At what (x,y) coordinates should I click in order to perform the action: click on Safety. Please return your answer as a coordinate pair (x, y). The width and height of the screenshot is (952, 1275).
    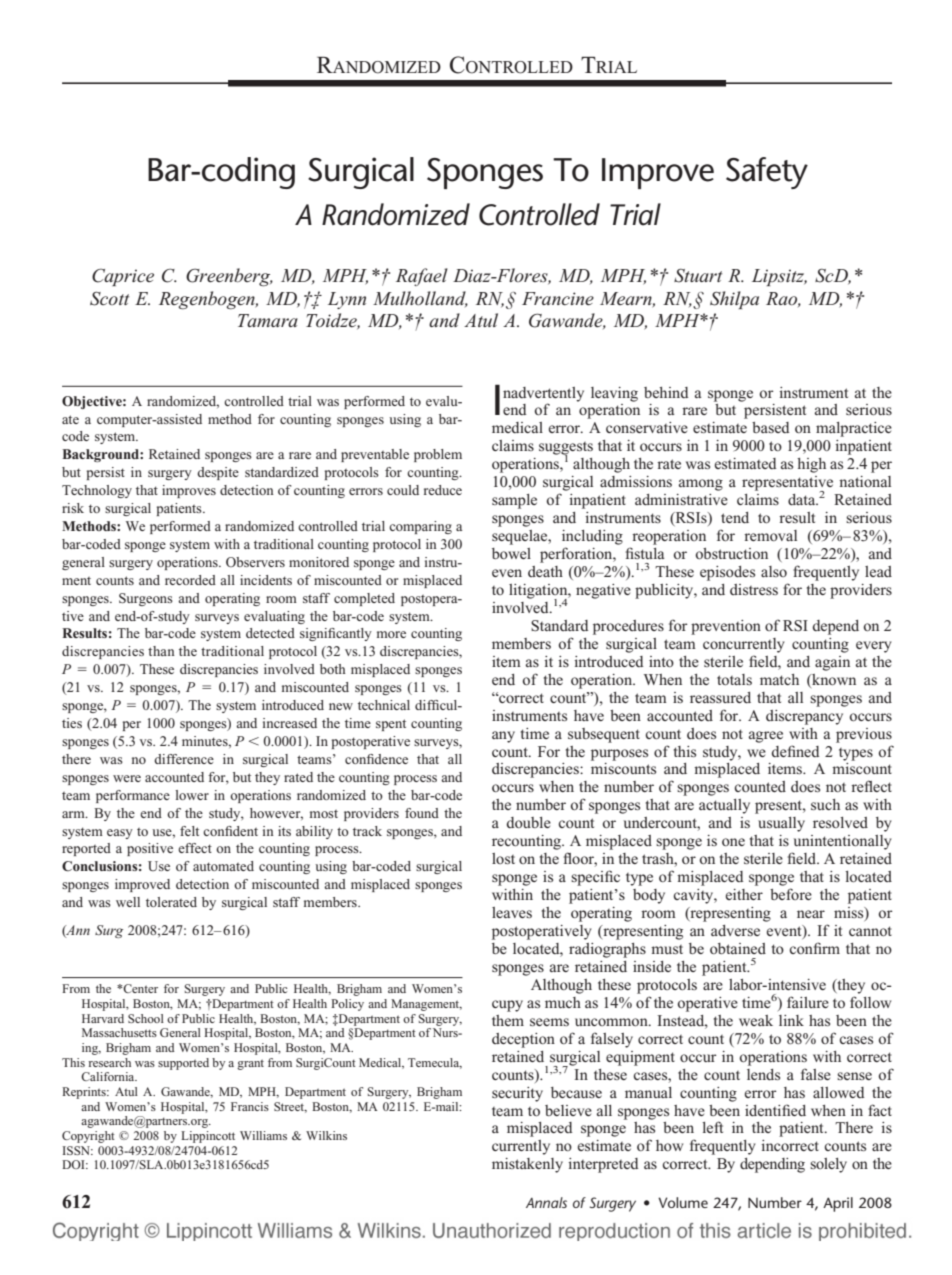
    Looking at the image, I should click on (767, 173).
